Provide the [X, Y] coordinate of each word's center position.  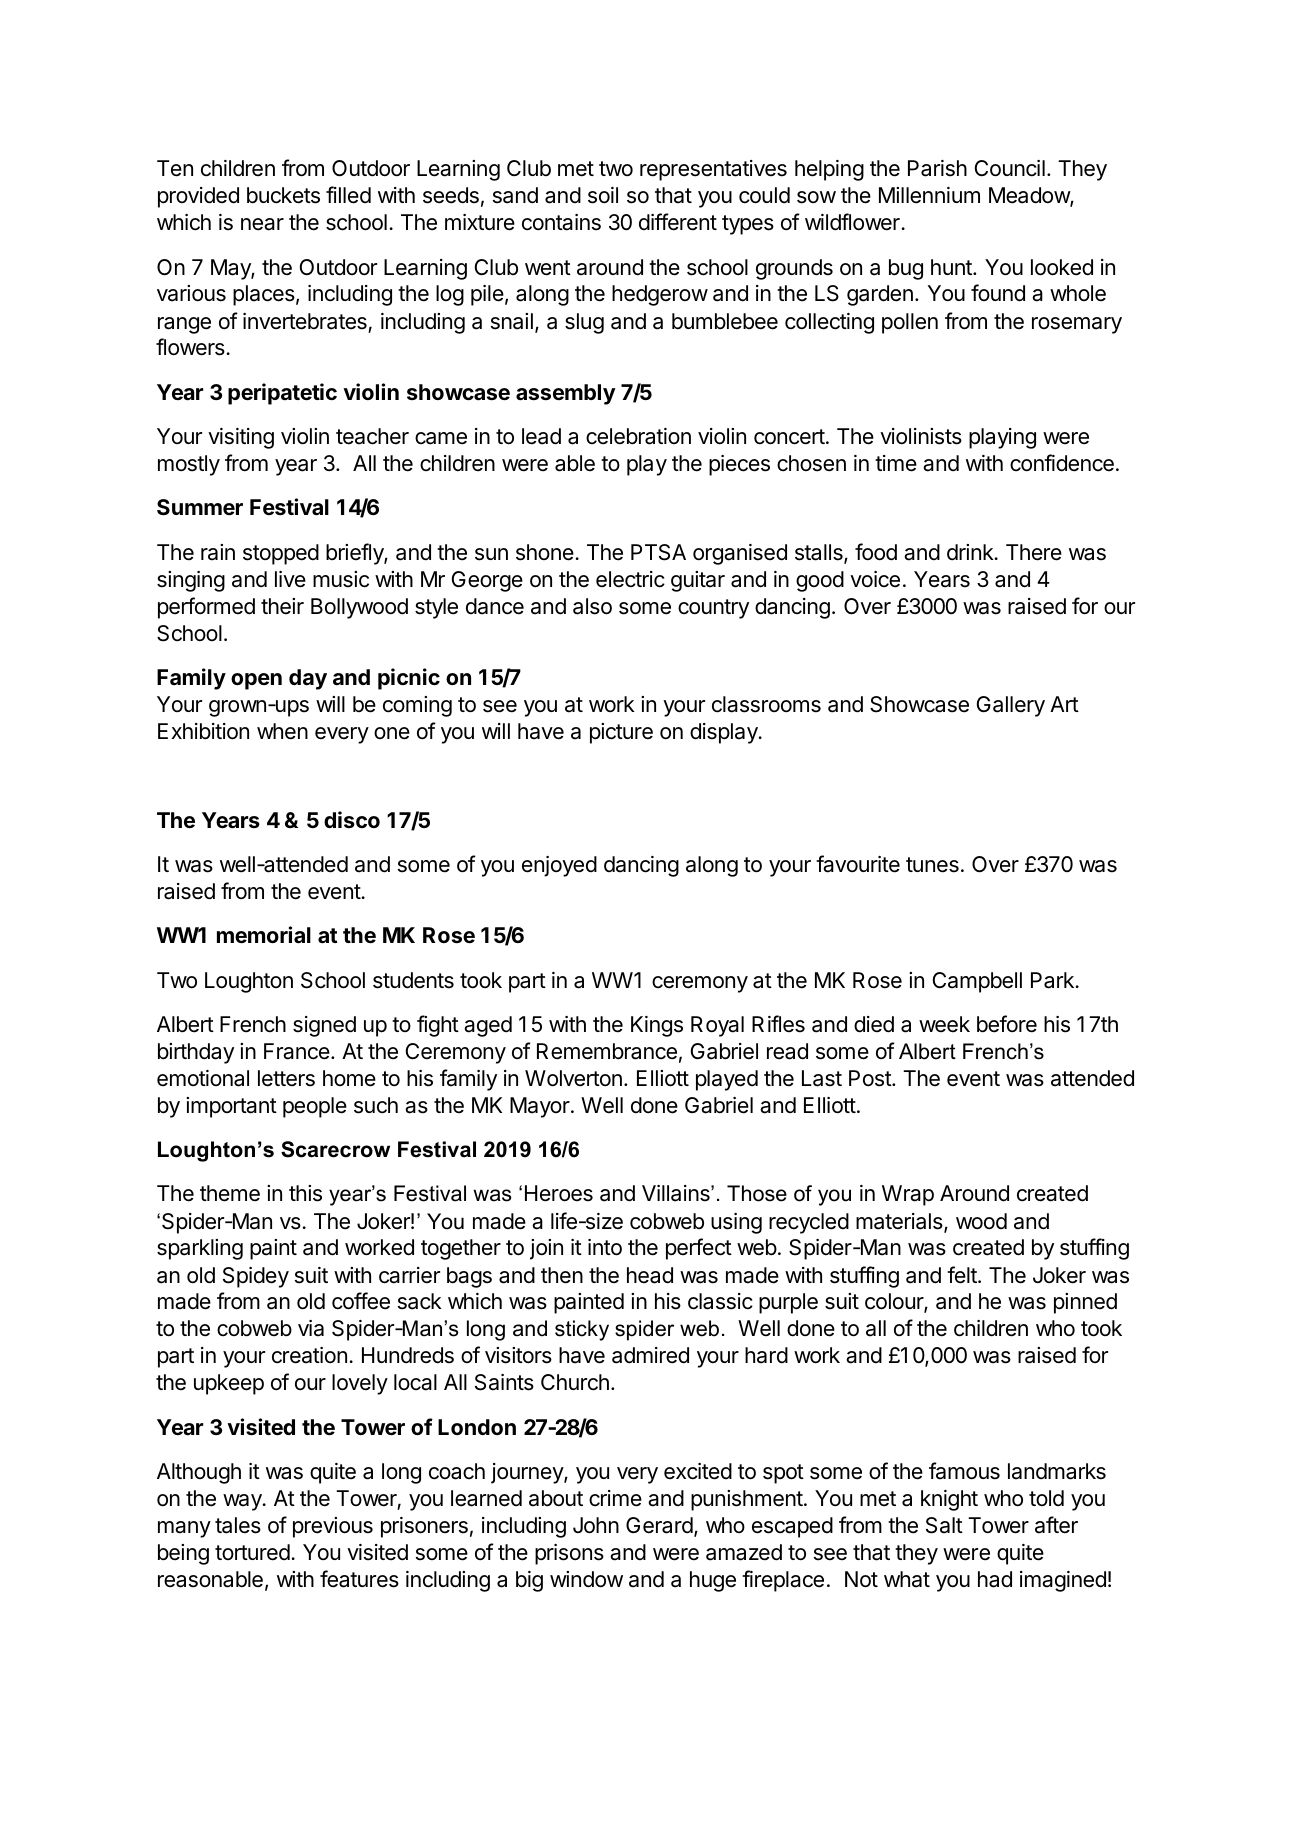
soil [603, 195]
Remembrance [607, 1051]
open [256, 681]
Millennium [929, 195]
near [262, 224]
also [592, 606]
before [1007, 1024]
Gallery [1011, 706]
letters [286, 1078]
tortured [252, 1552]
